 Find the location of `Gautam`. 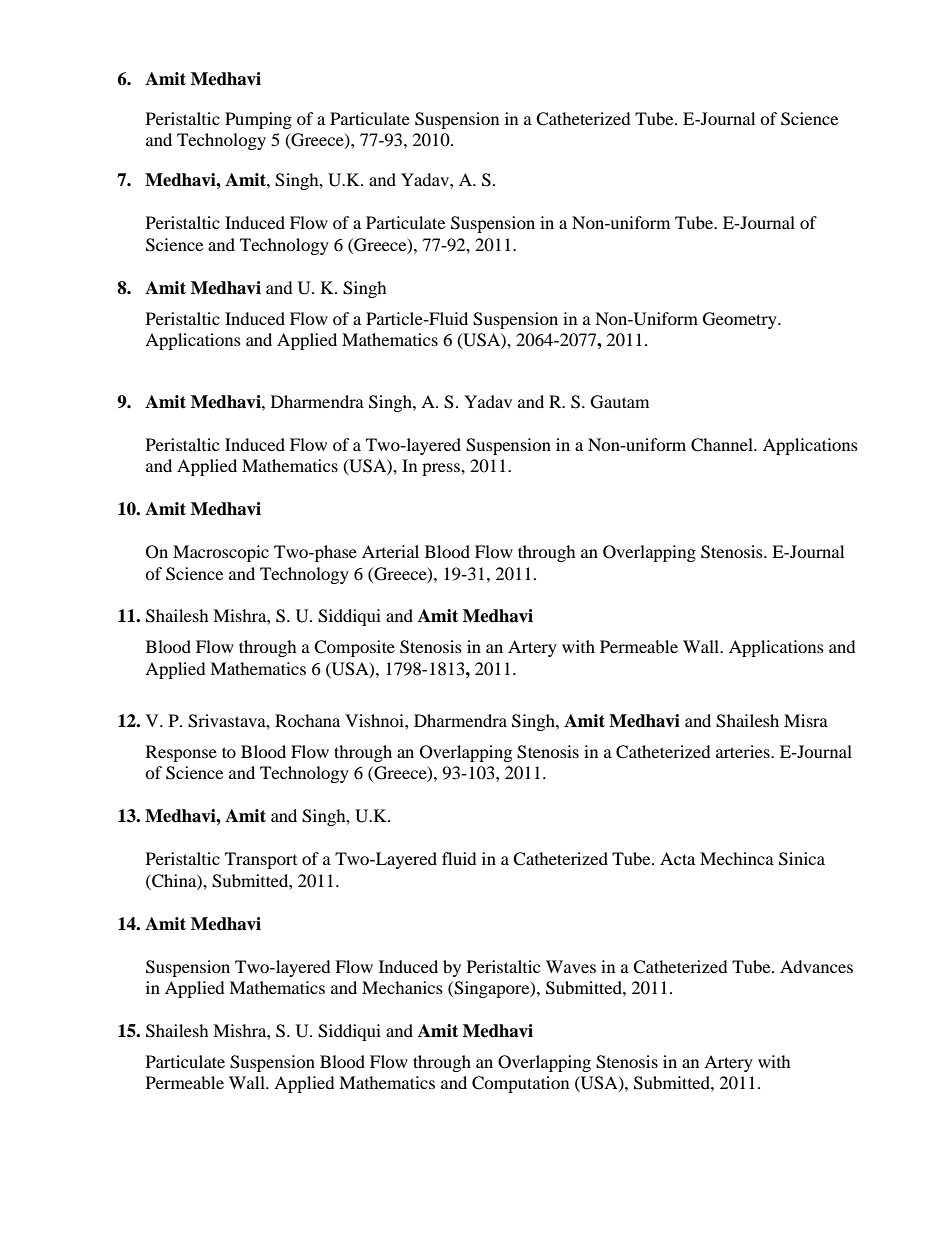

Gautam is located at coordinates (620, 402).
